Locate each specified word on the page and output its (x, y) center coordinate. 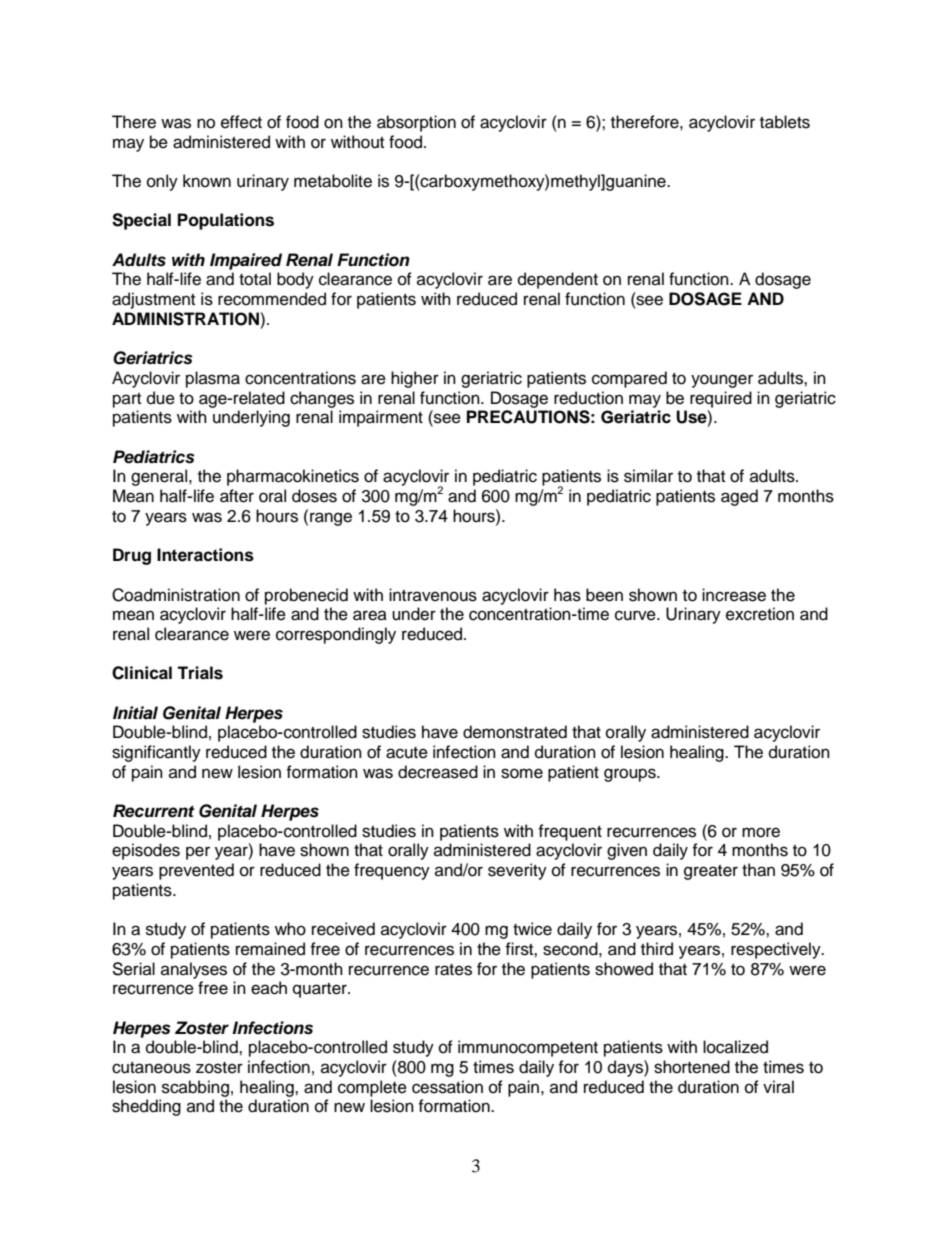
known (207, 181)
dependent (558, 280)
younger (722, 381)
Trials (200, 673)
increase (734, 595)
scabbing (195, 1088)
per (198, 853)
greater (711, 872)
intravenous (433, 595)
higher (415, 379)
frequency (392, 871)
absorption (416, 123)
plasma (213, 379)
